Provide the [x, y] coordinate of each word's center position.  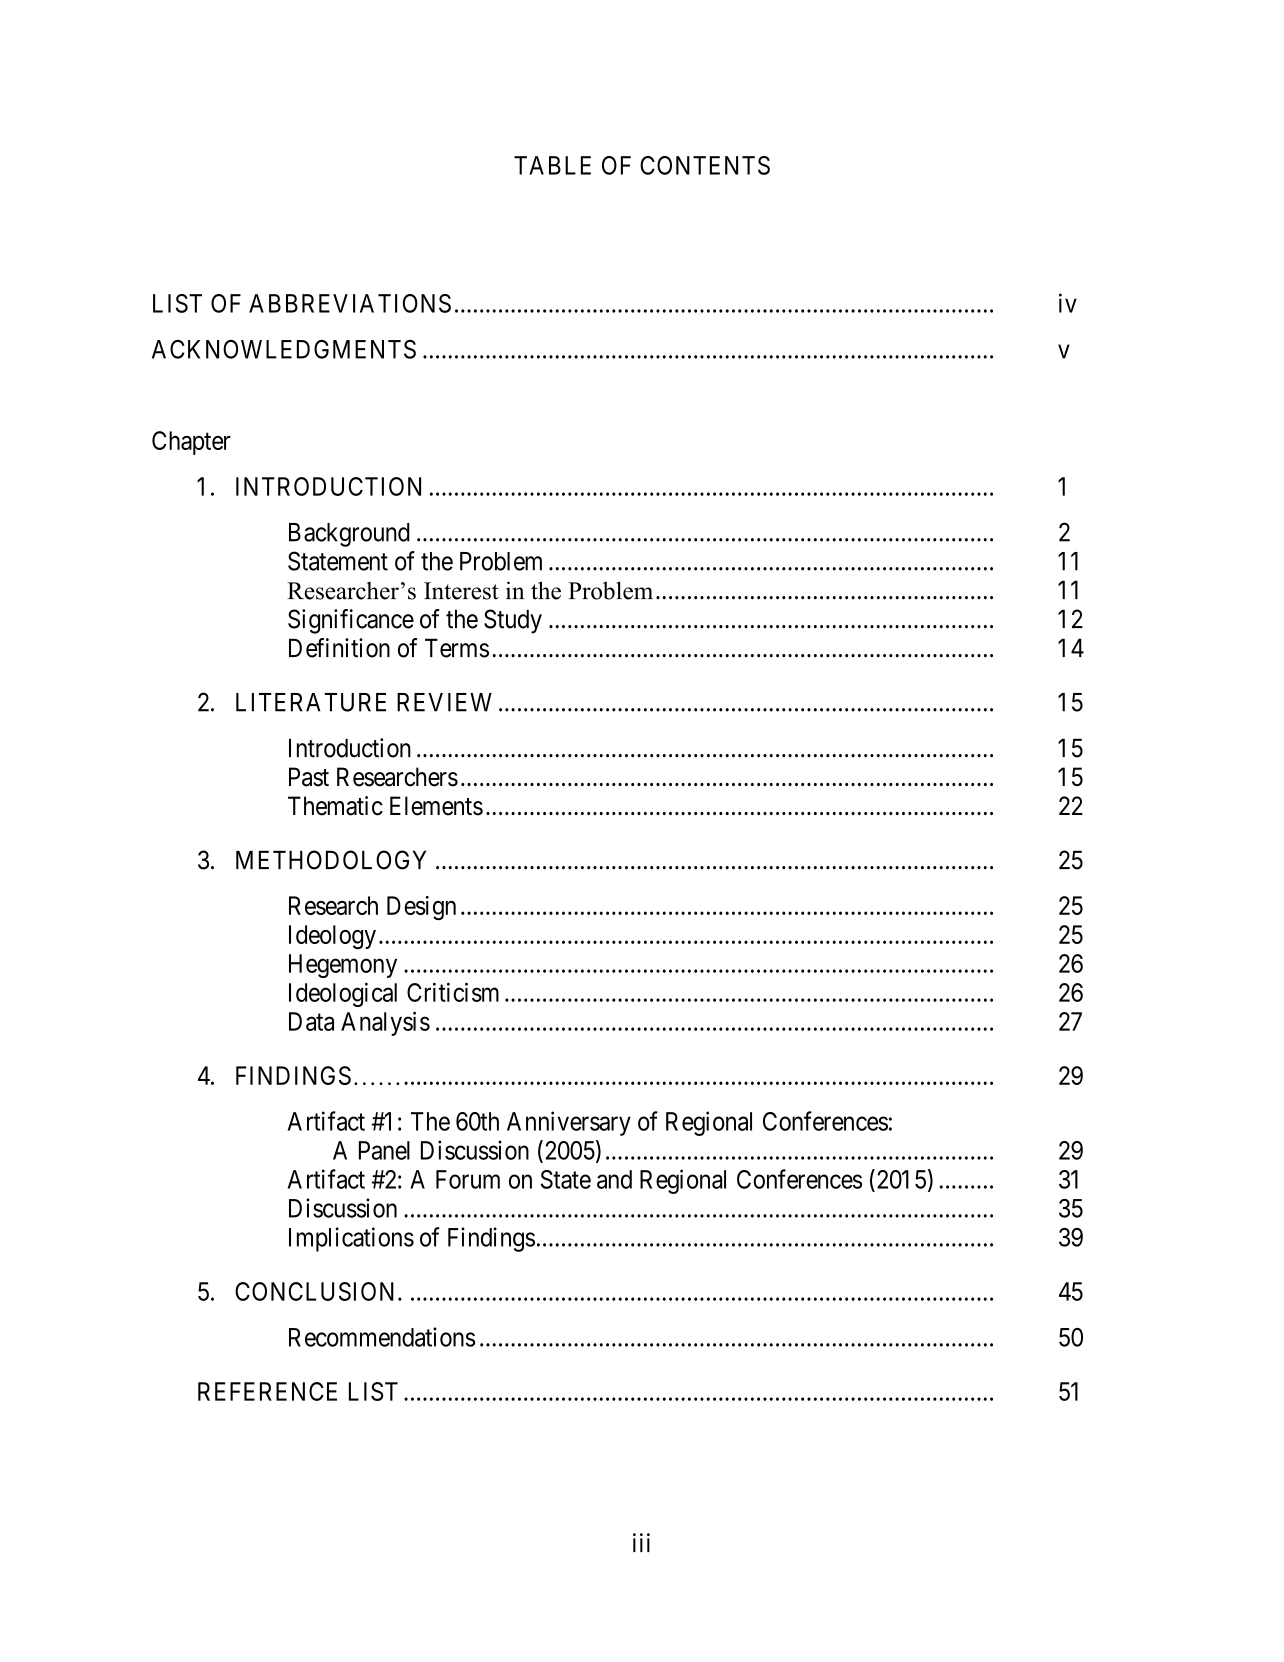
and [614, 1179]
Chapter [191, 443]
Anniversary [569, 1123]
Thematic [335, 806]
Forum [468, 1179]
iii [641, 1542]
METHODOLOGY [331, 860]
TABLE [552, 165]
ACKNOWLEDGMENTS [284, 349]
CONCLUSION [317, 1291]
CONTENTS [705, 165]
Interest [461, 591]
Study [513, 621]
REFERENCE [267, 1391]
